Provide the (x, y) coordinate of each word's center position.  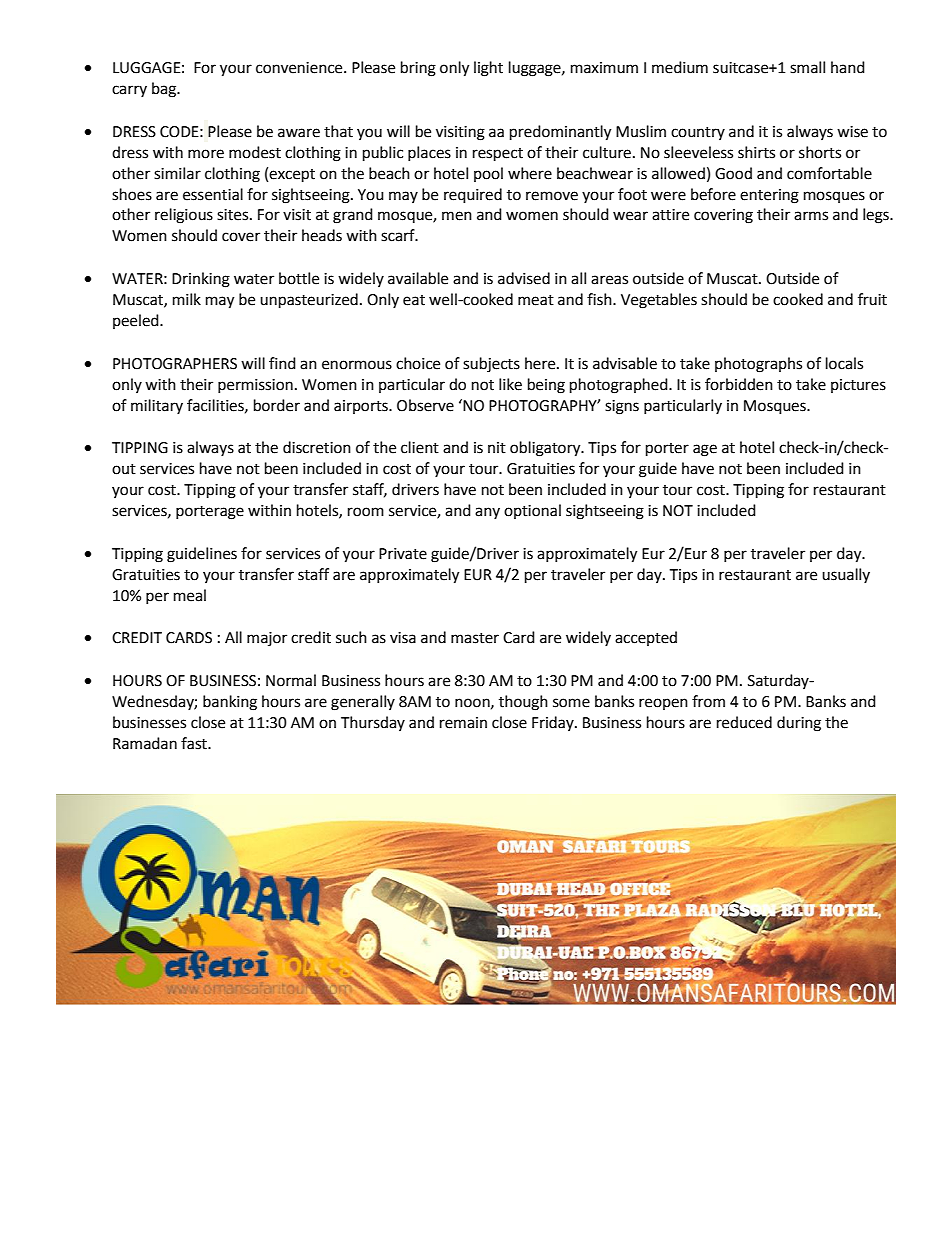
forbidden (739, 384)
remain (463, 723)
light (488, 69)
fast (195, 743)
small (807, 67)
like (510, 384)
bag (165, 90)
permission (255, 386)
